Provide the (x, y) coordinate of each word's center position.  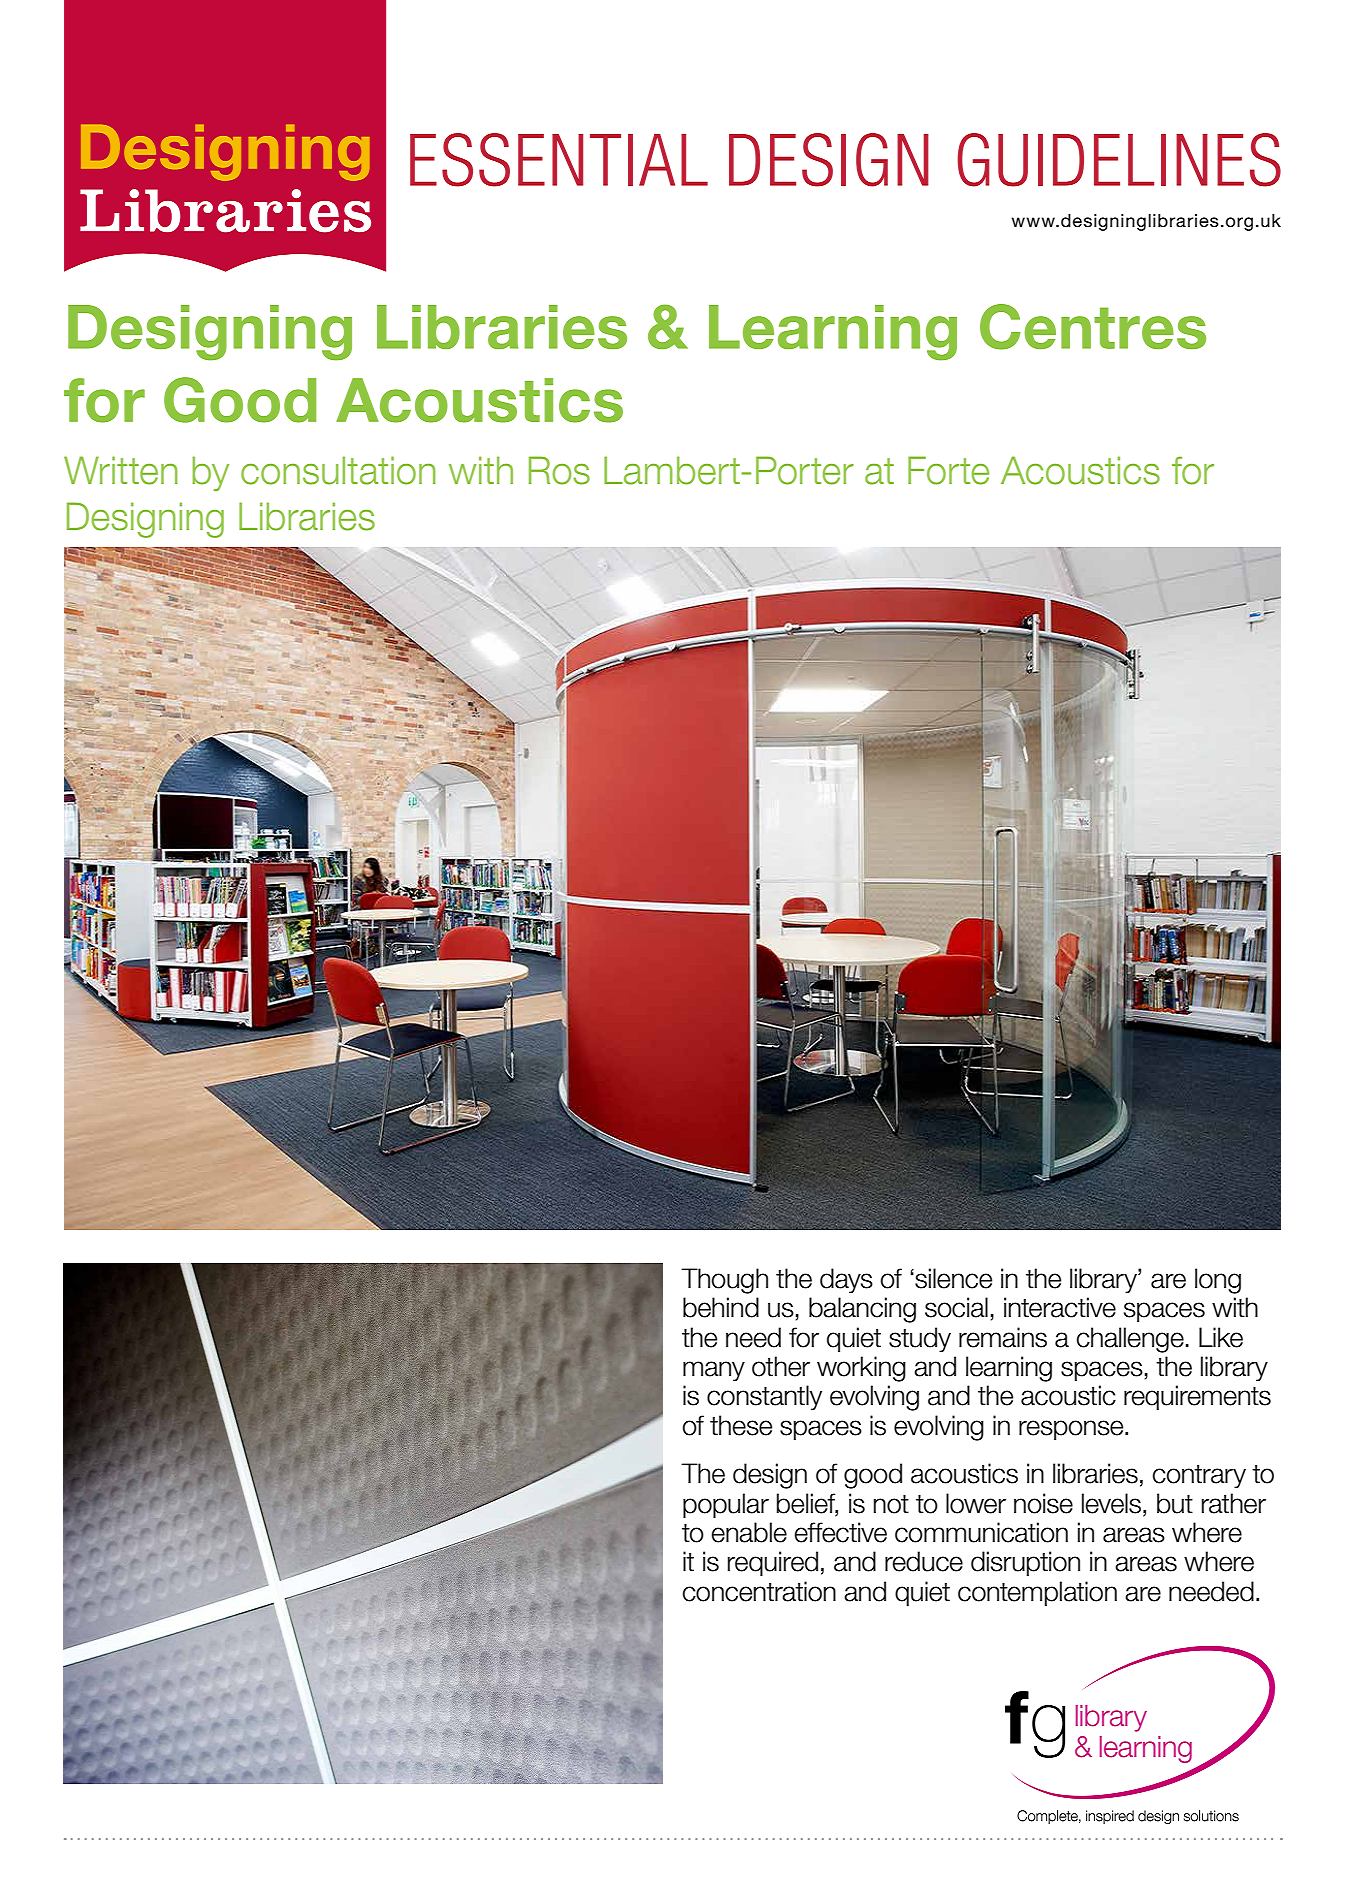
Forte (948, 470)
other (781, 1366)
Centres (1093, 327)
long (1218, 1281)
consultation (338, 470)
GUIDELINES (1119, 160)
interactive (1060, 1307)
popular (726, 1505)
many (714, 1371)
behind (721, 1307)
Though (724, 1281)
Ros (559, 470)
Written (121, 470)
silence (952, 1278)
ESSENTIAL (559, 160)
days (846, 1280)
